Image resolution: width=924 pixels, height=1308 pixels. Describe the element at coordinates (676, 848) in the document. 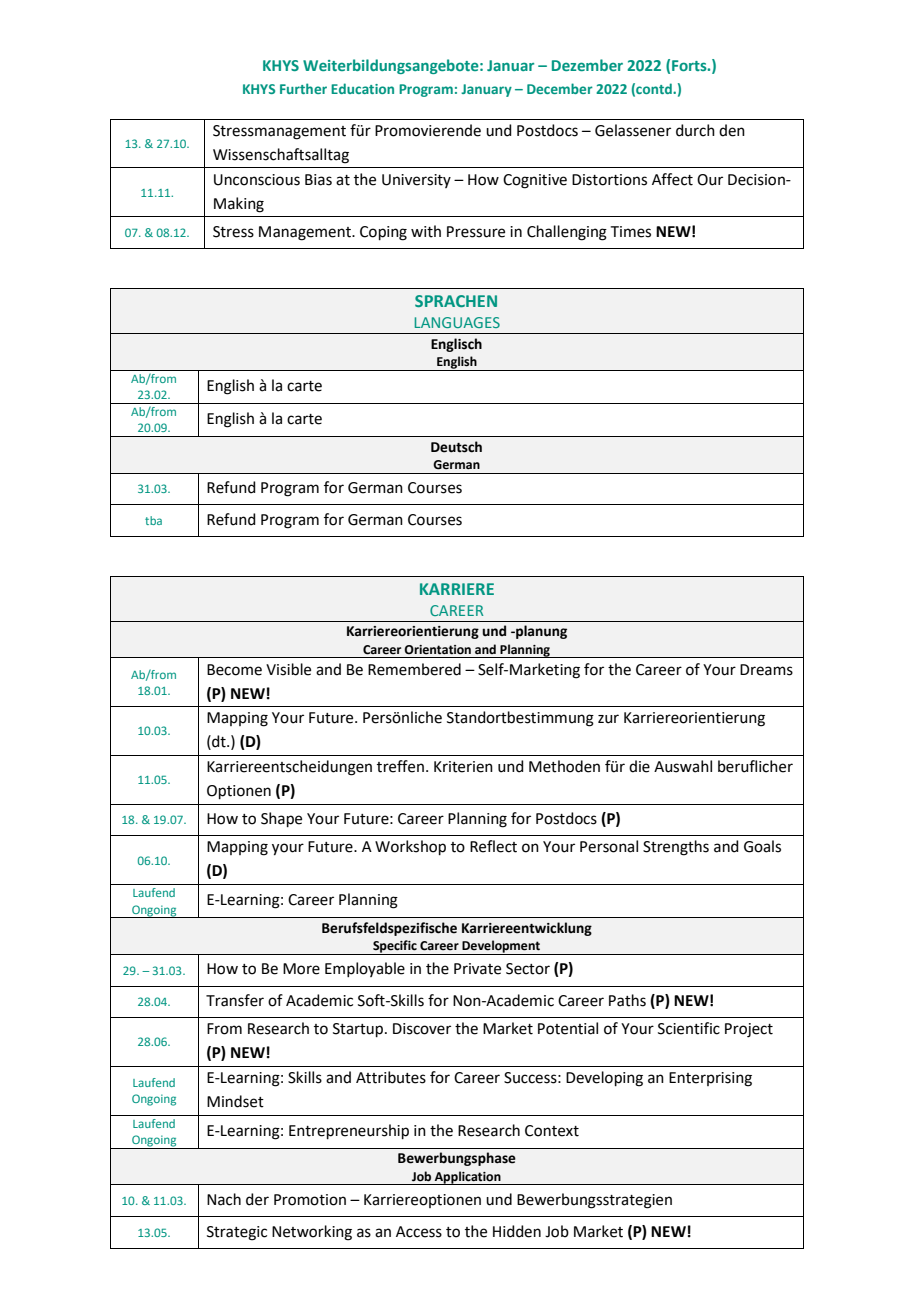

I see `Strengths` at that location.
